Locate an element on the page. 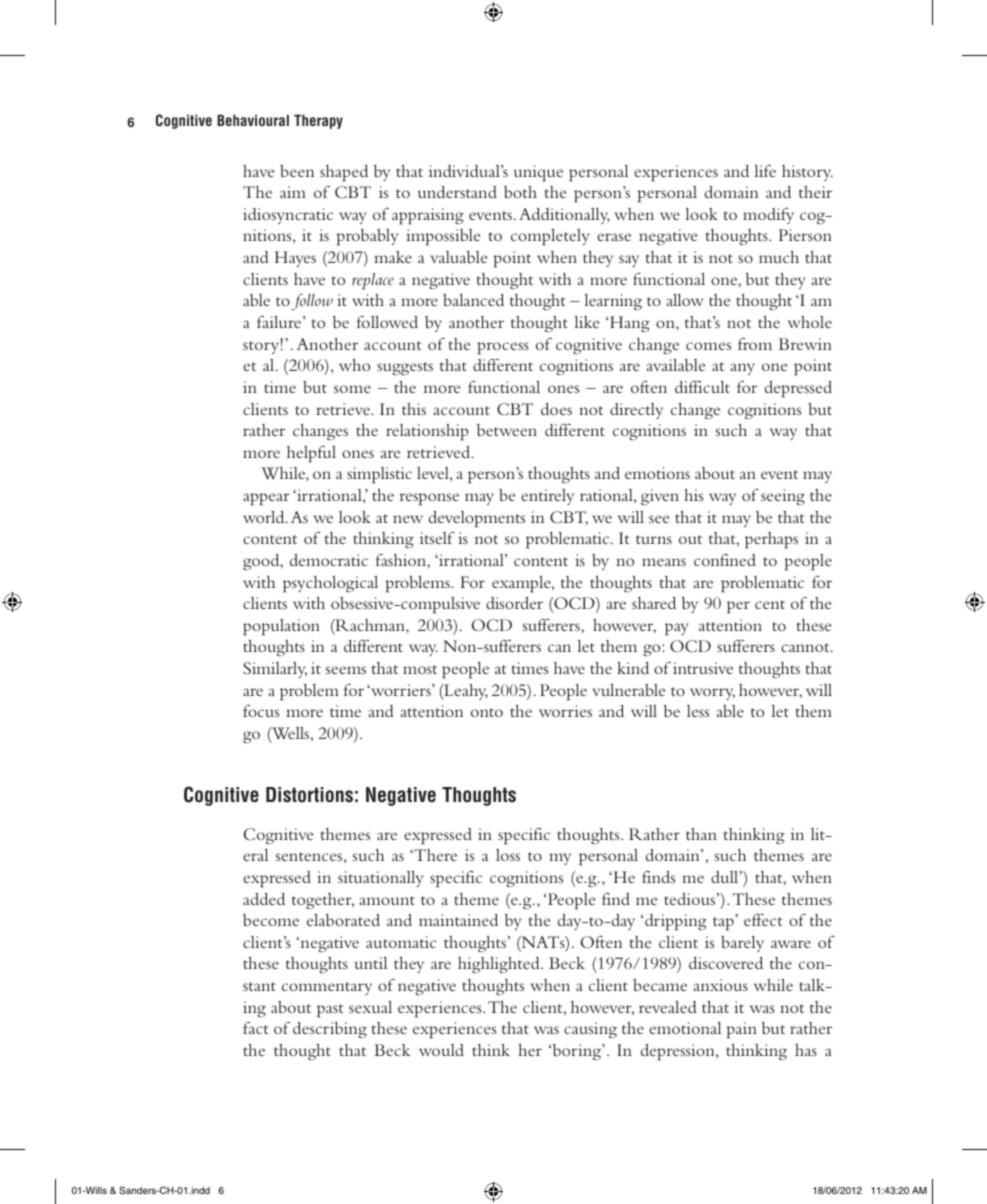 The width and height of the image is (987, 1204). Therapy is located at coordinates (318, 121).
